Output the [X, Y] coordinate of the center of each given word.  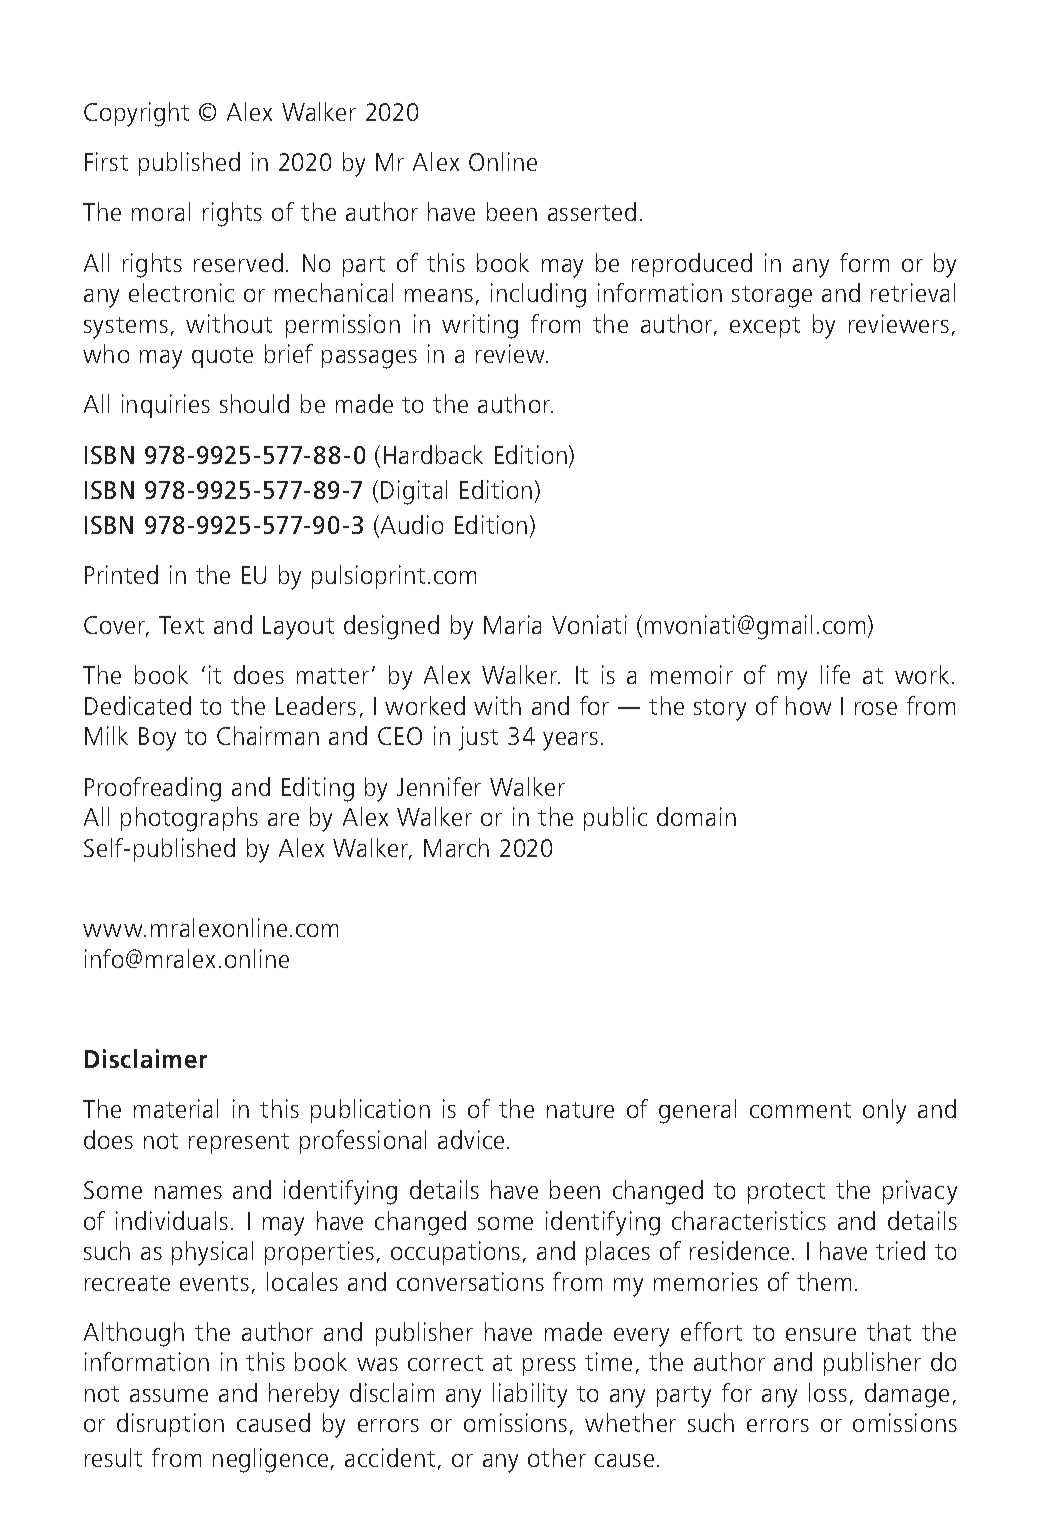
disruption [170, 1425]
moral [161, 211]
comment [800, 1110]
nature [580, 1110]
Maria [512, 624]
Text [181, 625]
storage [772, 297]
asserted [592, 211]
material [176, 1108]
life [835, 674]
